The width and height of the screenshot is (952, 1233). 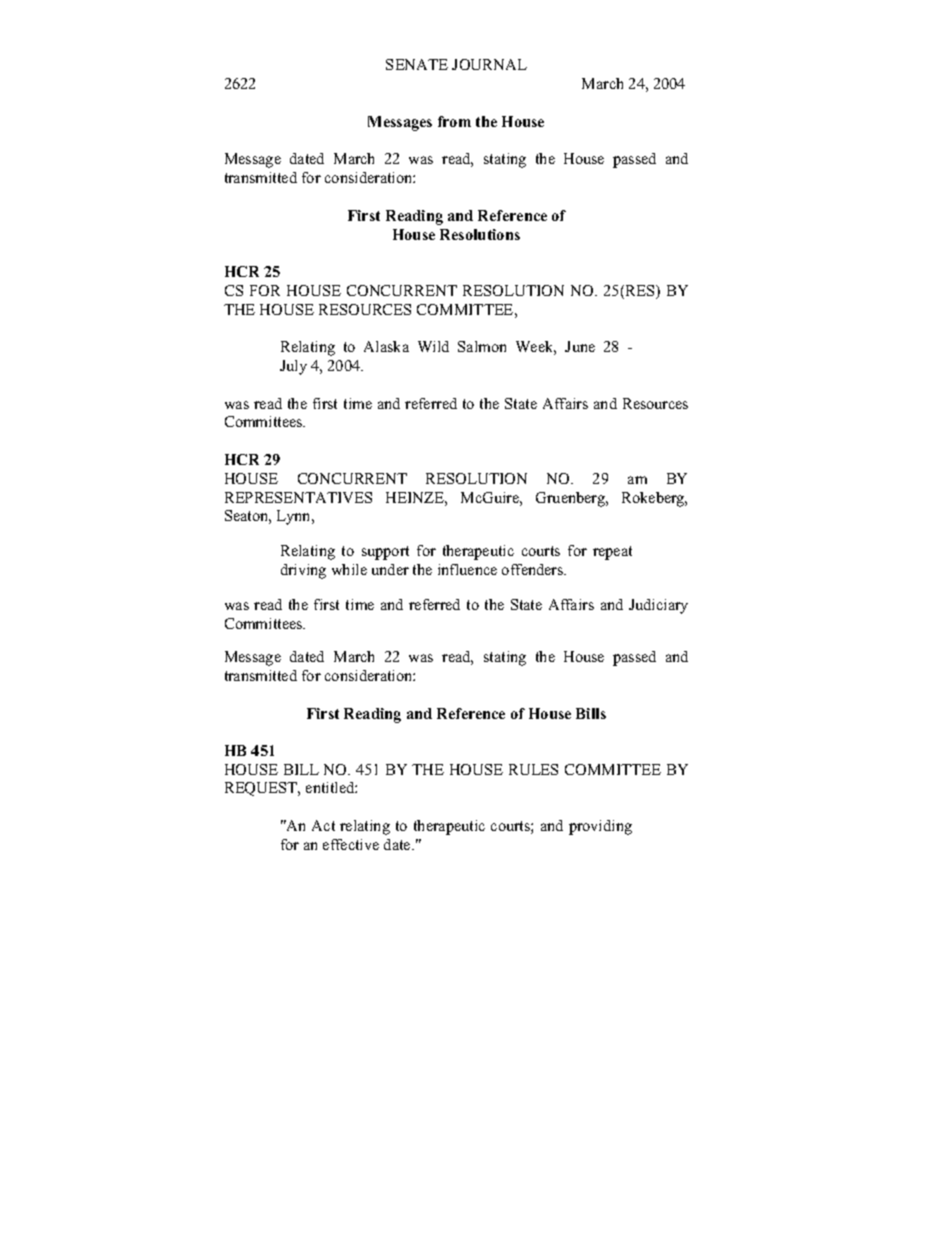 I want to click on driving, so click(x=303, y=571).
